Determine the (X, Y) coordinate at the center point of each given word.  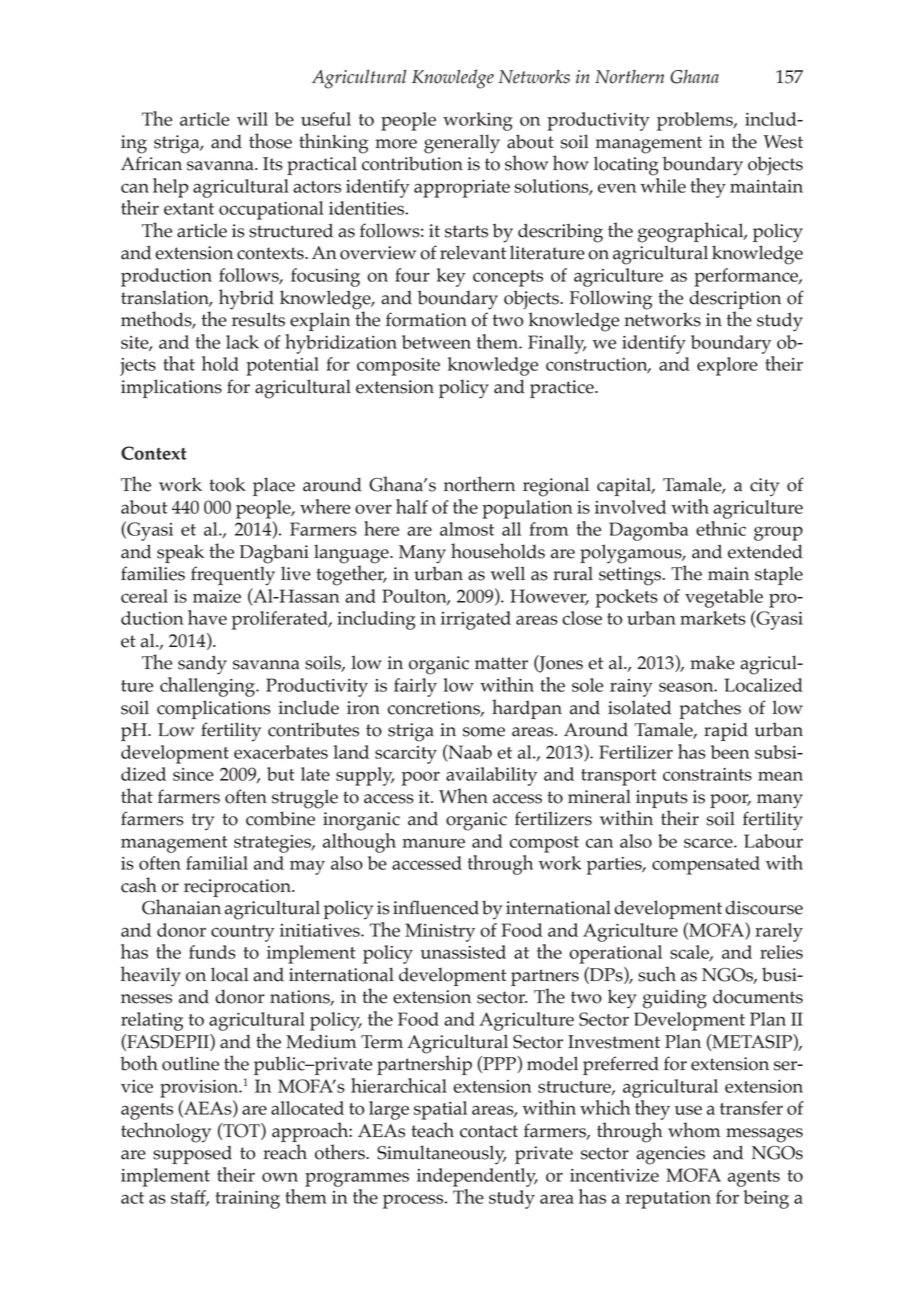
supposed (192, 1155)
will (252, 119)
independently (477, 1177)
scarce (709, 843)
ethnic (721, 528)
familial (217, 863)
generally (462, 144)
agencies (670, 1155)
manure (433, 843)
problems (696, 121)
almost (467, 529)
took (227, 484)
